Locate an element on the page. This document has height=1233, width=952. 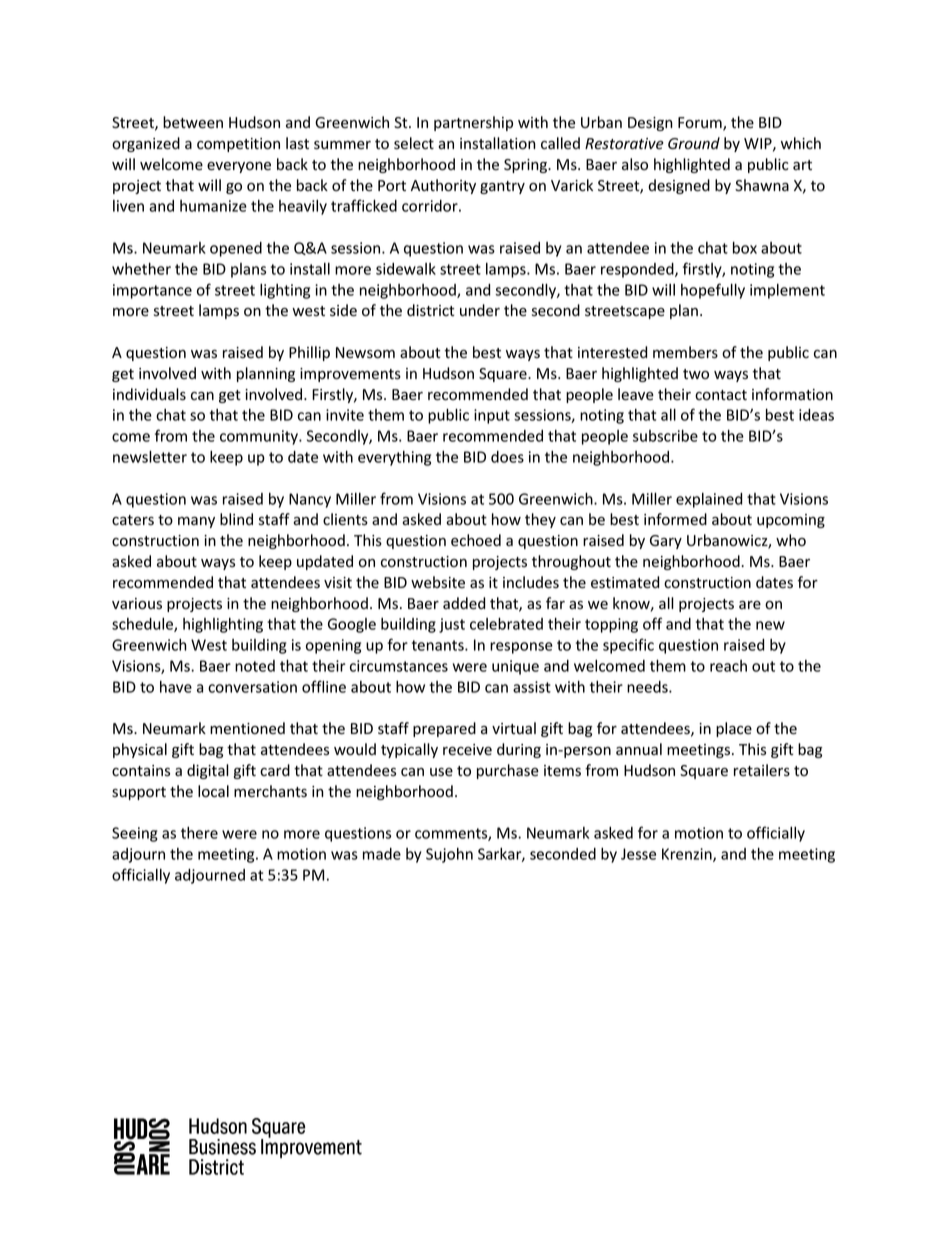
estimated is located at coordinates (625, 582).
